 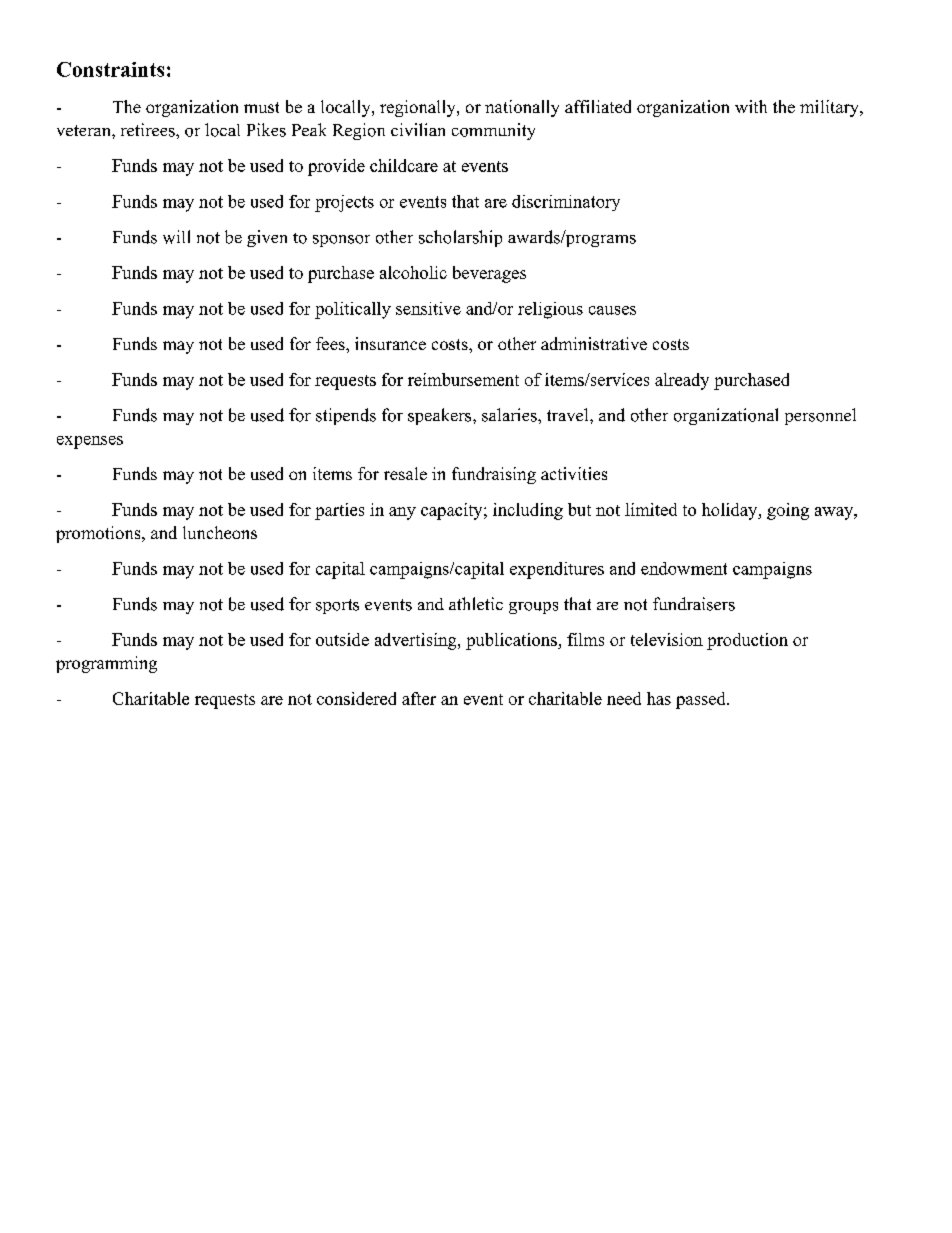 What do you see at coordinates (110, 69) in the screenshot?
I see `Constraints` at bounding box center [110, 69].
